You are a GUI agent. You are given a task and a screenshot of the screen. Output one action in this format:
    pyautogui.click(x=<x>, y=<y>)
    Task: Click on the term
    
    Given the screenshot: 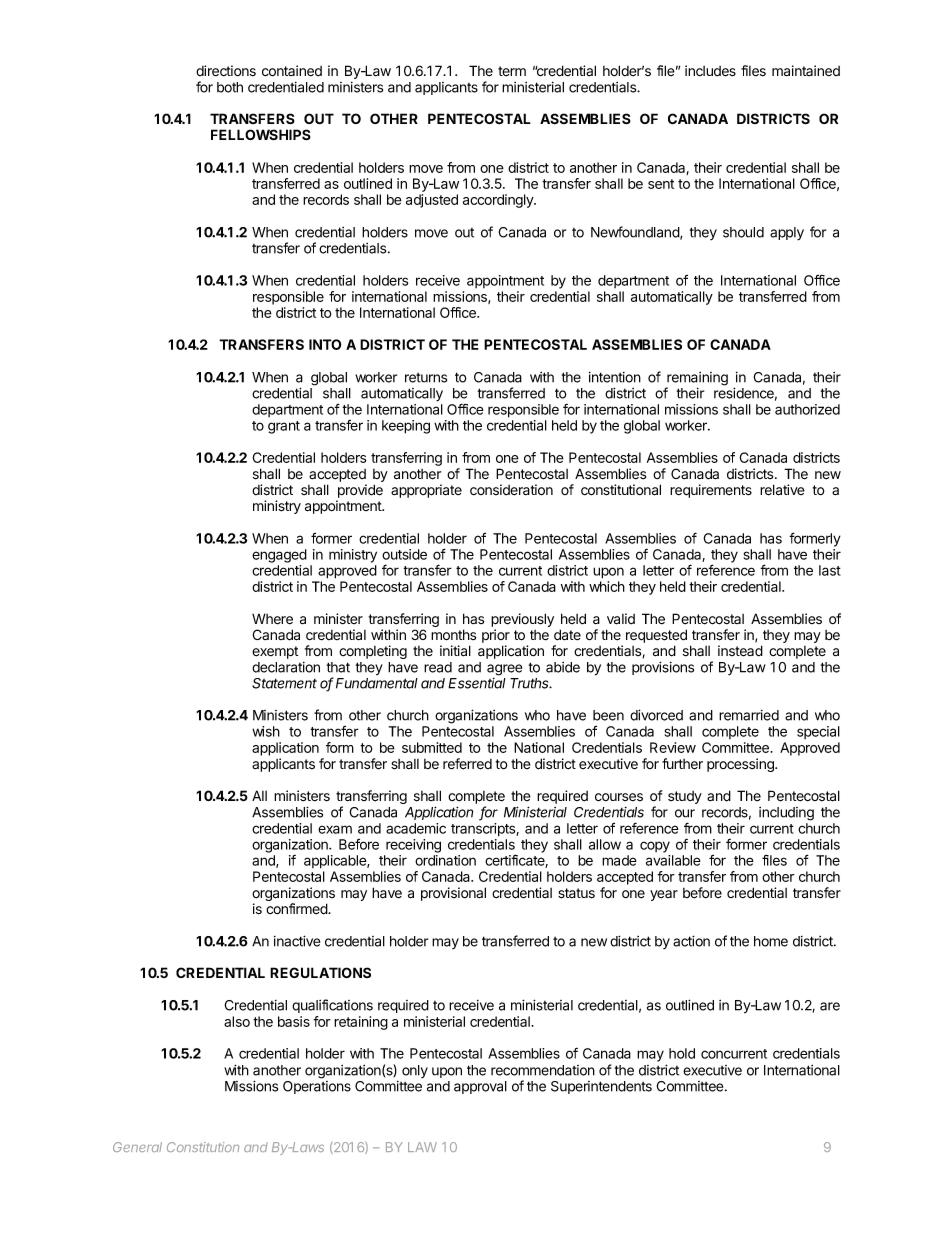 What is the action you would take?
    pyautogui.click(x=512, y=71)
